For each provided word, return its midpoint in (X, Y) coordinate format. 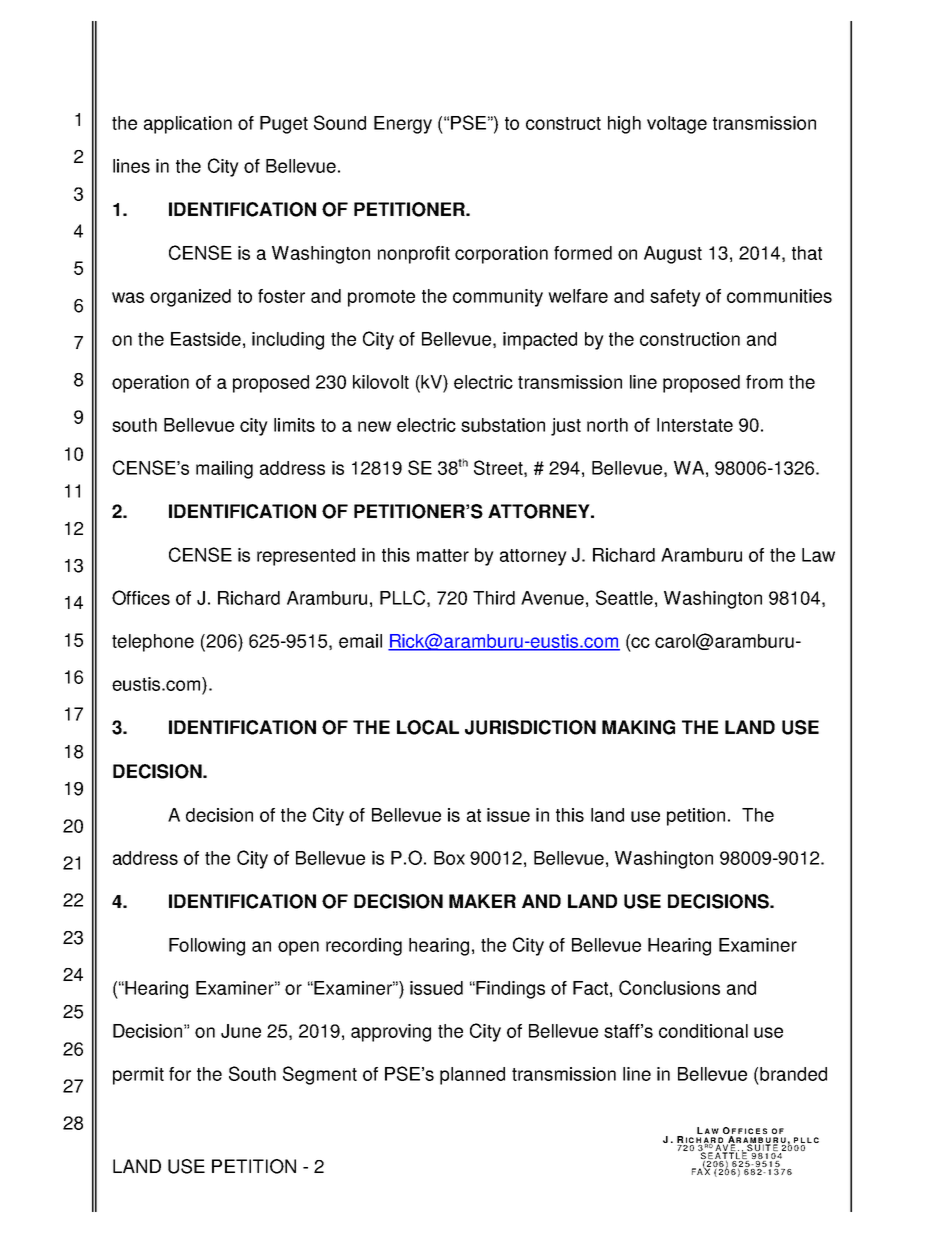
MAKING (638, 727)
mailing (224, 470)
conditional (703, 1031)
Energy (403, 125)
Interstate (695, 425)
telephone (153, 643)
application (188, 125)
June (241, 1031)
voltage (677, 125)
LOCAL (428, 727)
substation (503, 425)
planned (472, 1076)
